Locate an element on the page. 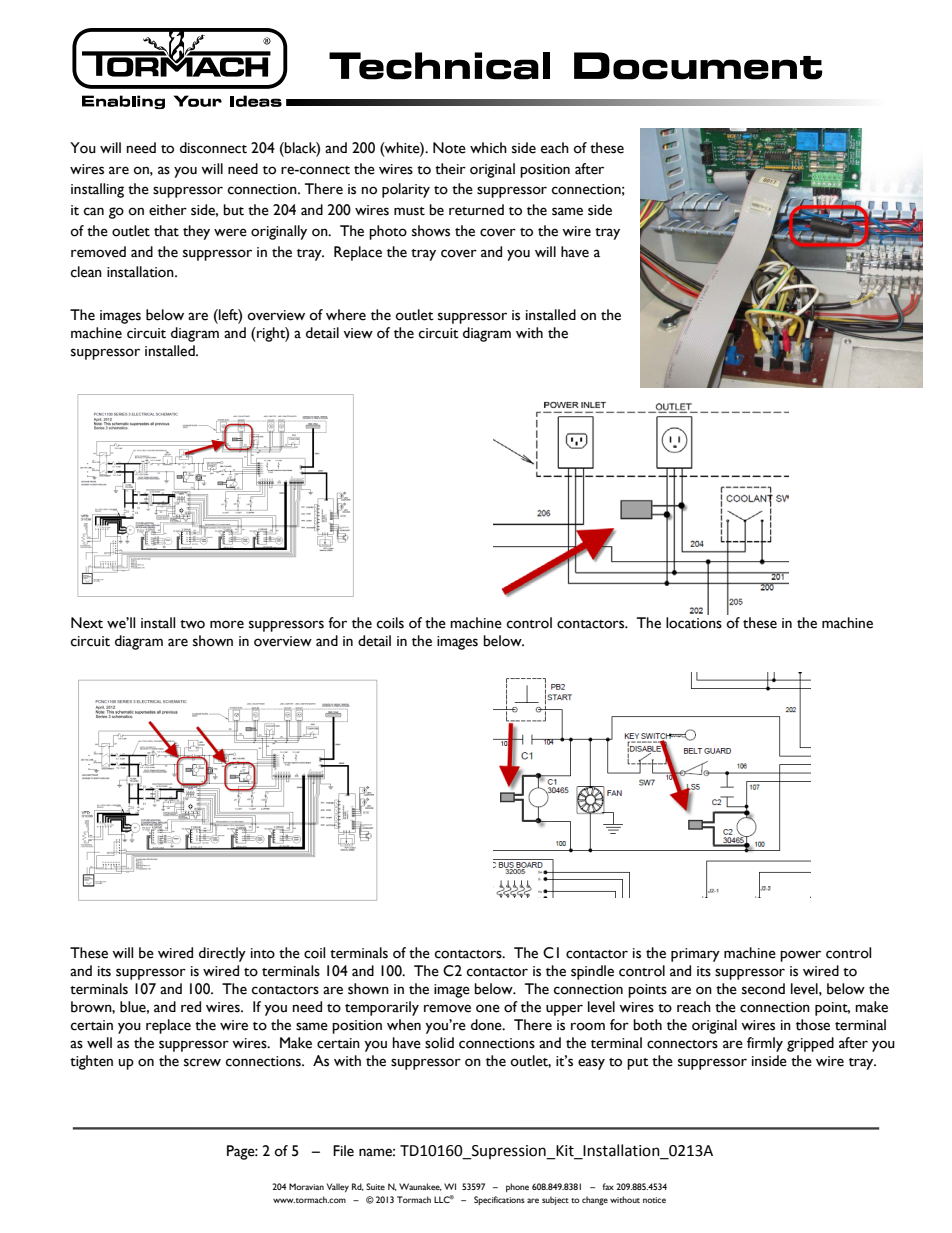  Moravian is located at coordinates (306, 1186).
